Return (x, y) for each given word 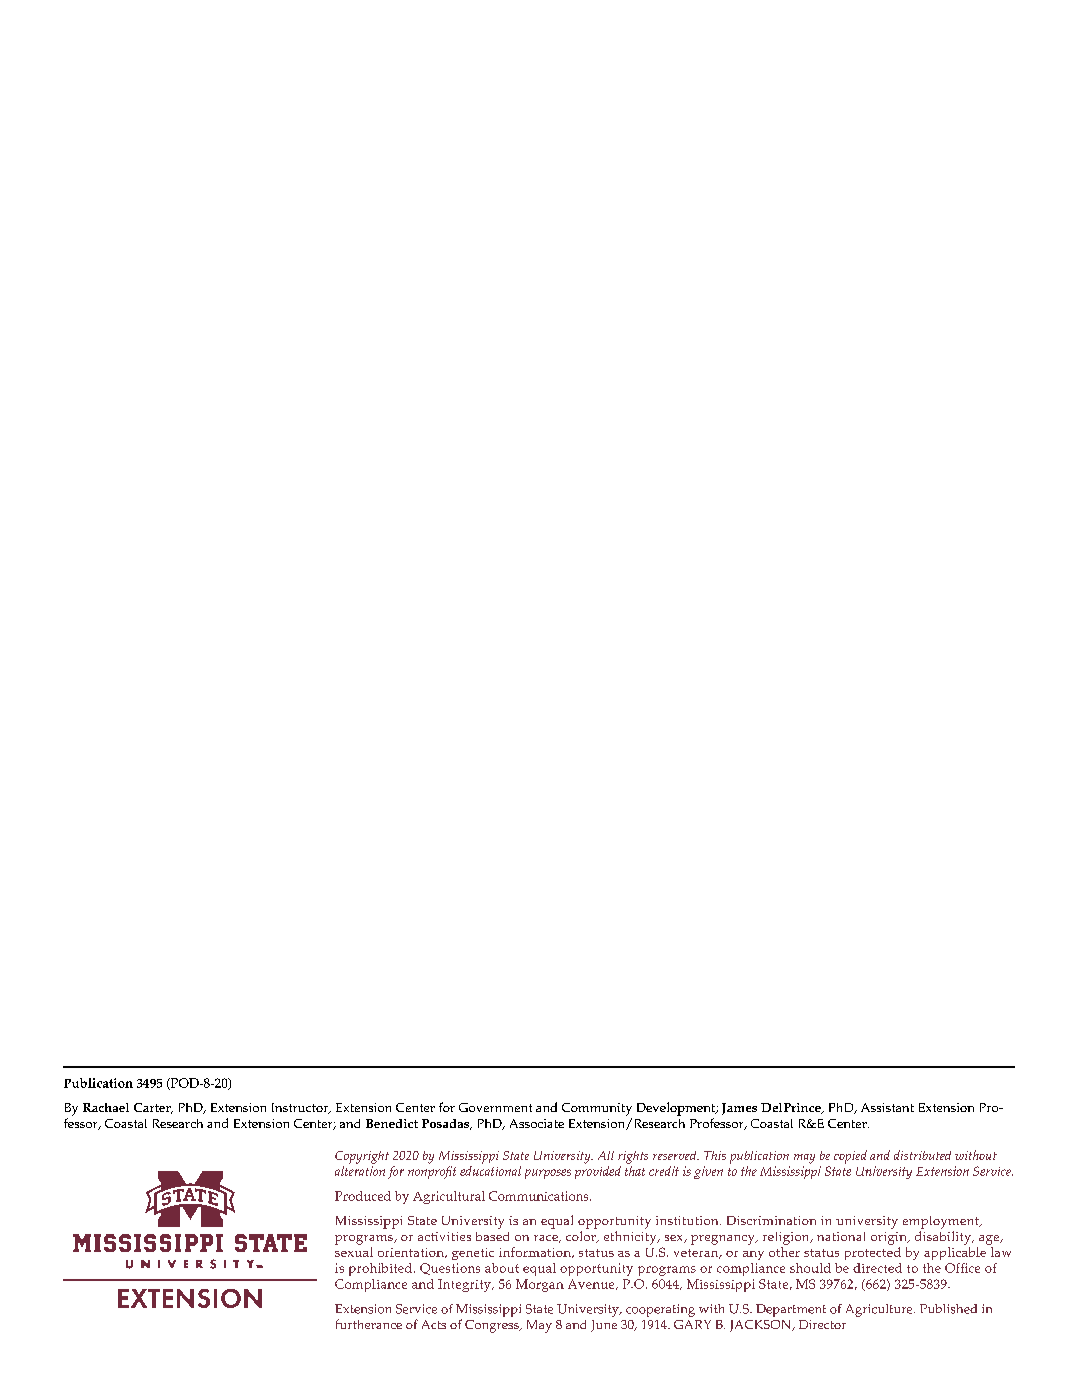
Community (597, 1109)
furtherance (369, 1324)
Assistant (887, 1107)
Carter (153, 1108)
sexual (354, 1252)
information (536, 1252)
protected (873, 1253)
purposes (548, 1174)
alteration (360, 1171)
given (708, 1172)
